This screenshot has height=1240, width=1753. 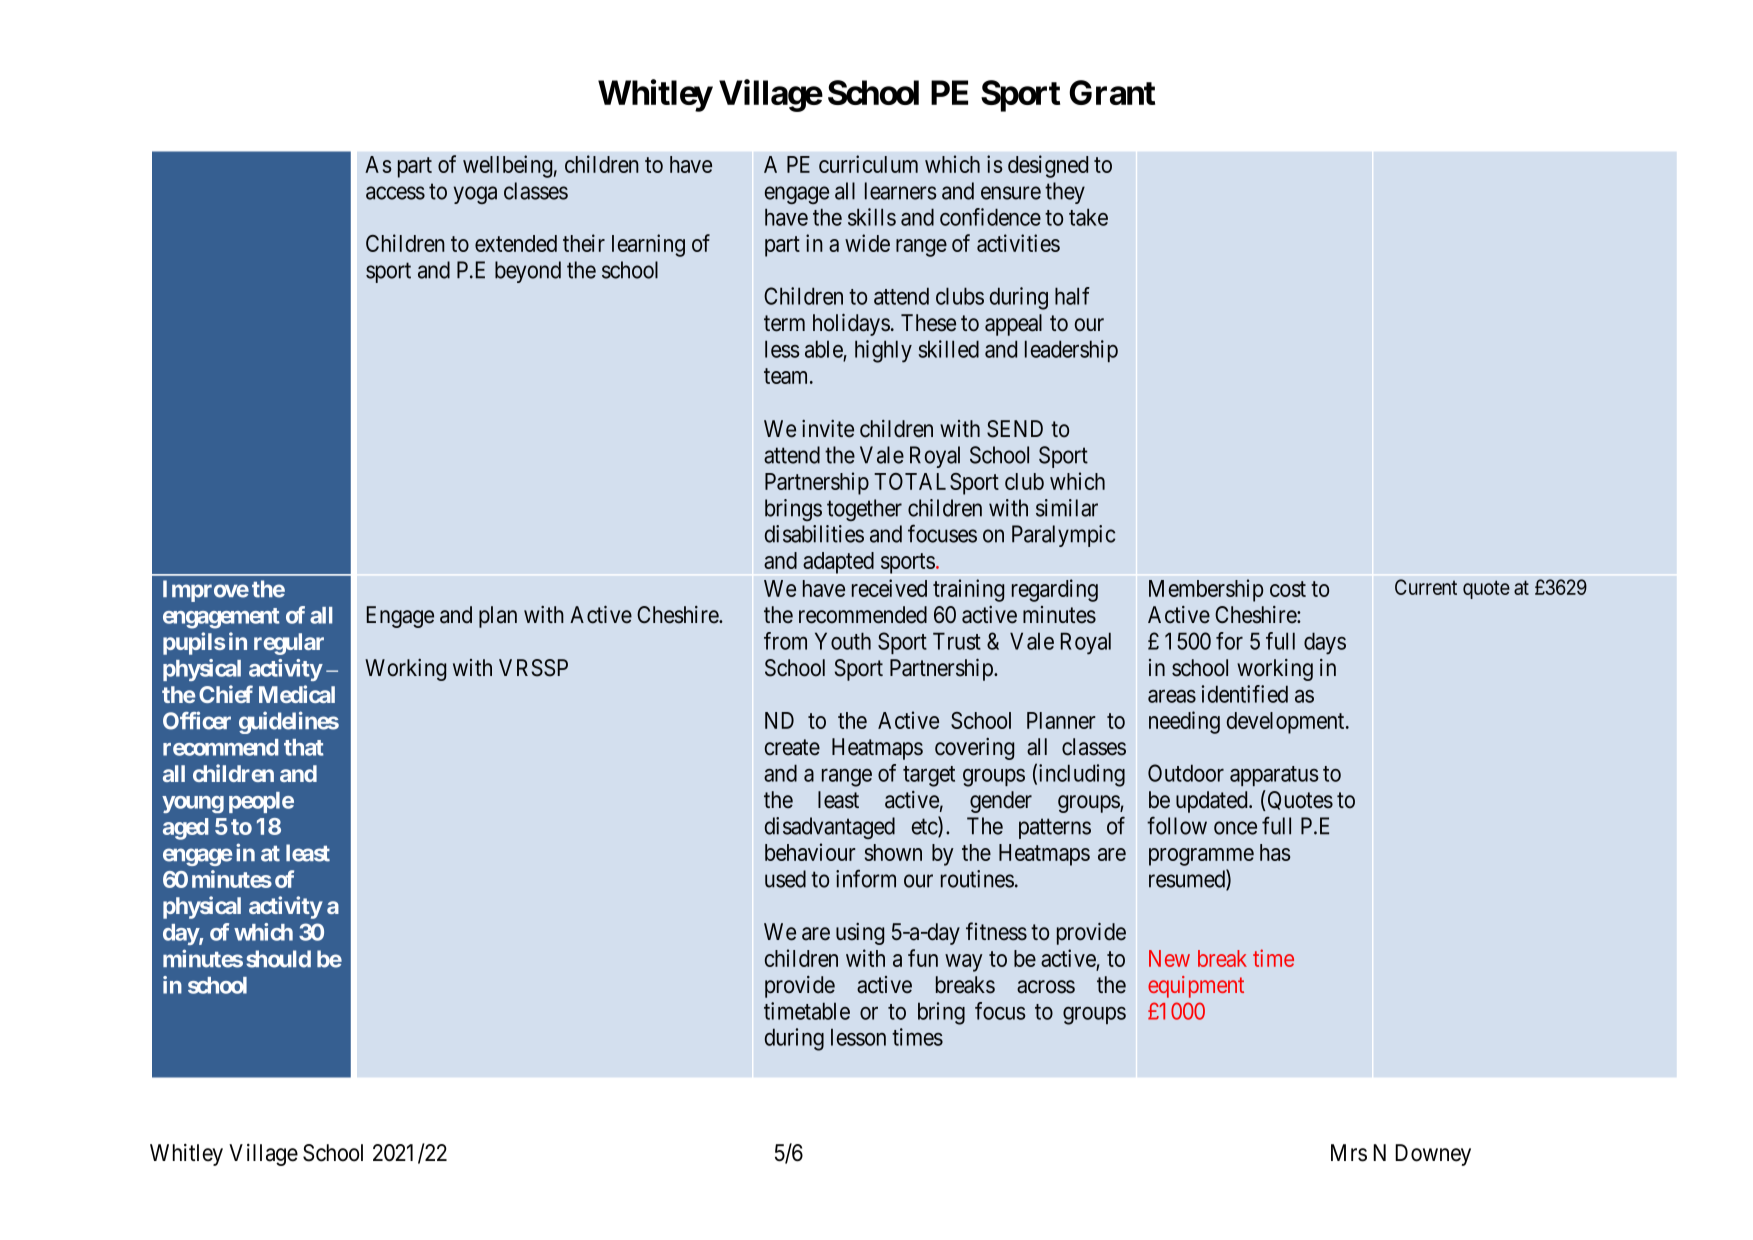 I want to click on regular, so click(x=289, y=644).
